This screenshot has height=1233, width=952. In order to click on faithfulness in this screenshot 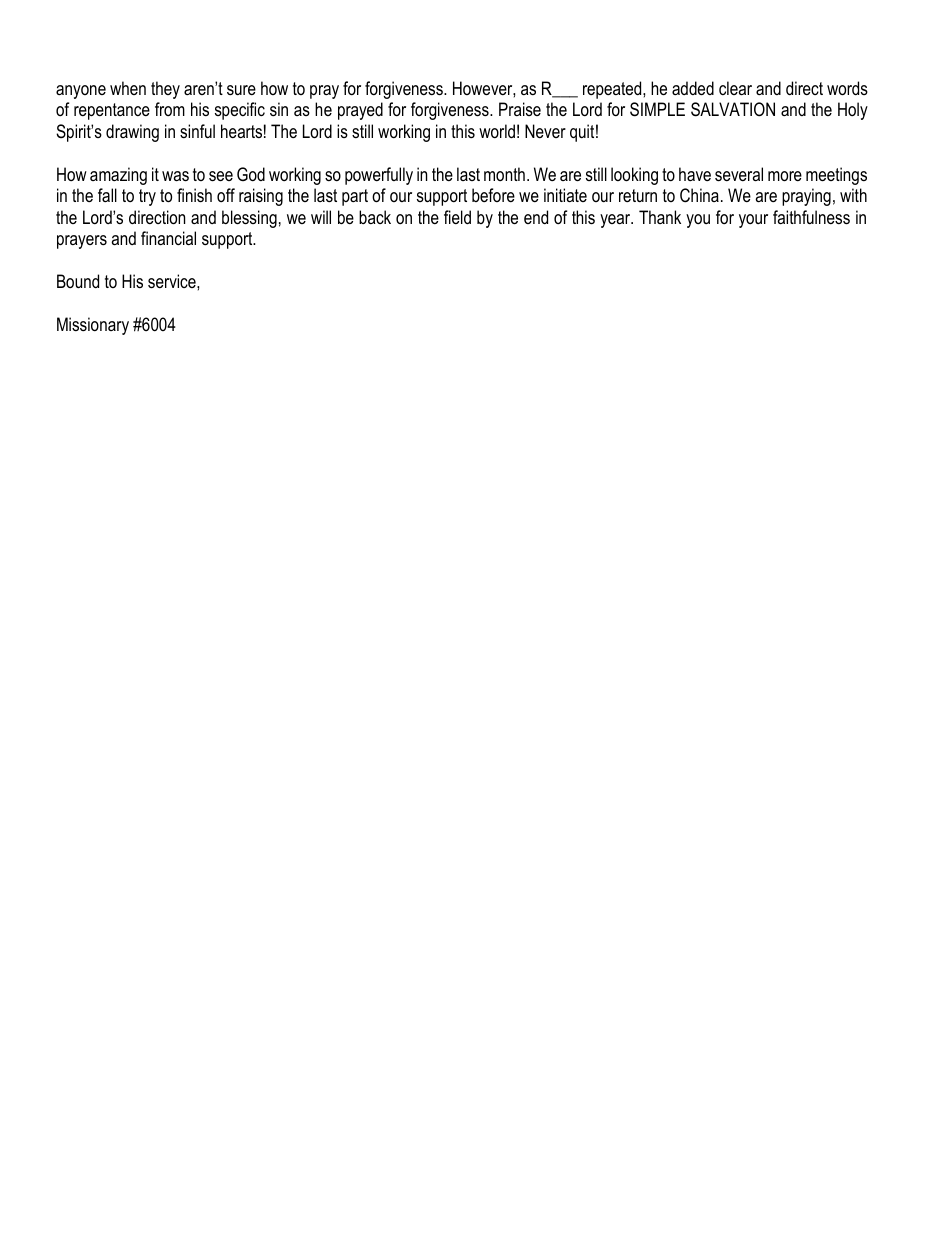, I will do `click(811, 217)`.
